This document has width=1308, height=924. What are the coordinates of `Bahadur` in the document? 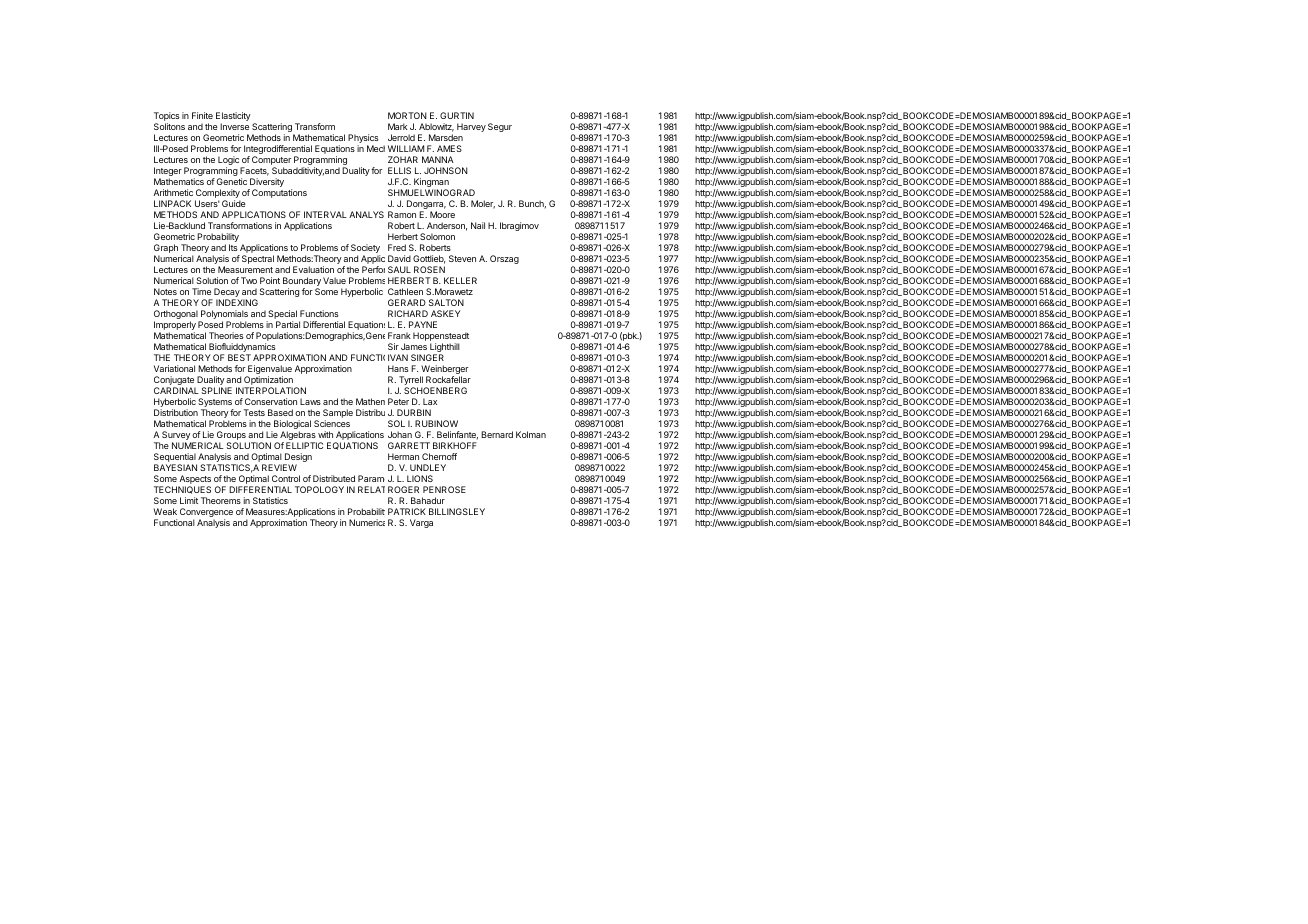 It's located at (428, 500).
